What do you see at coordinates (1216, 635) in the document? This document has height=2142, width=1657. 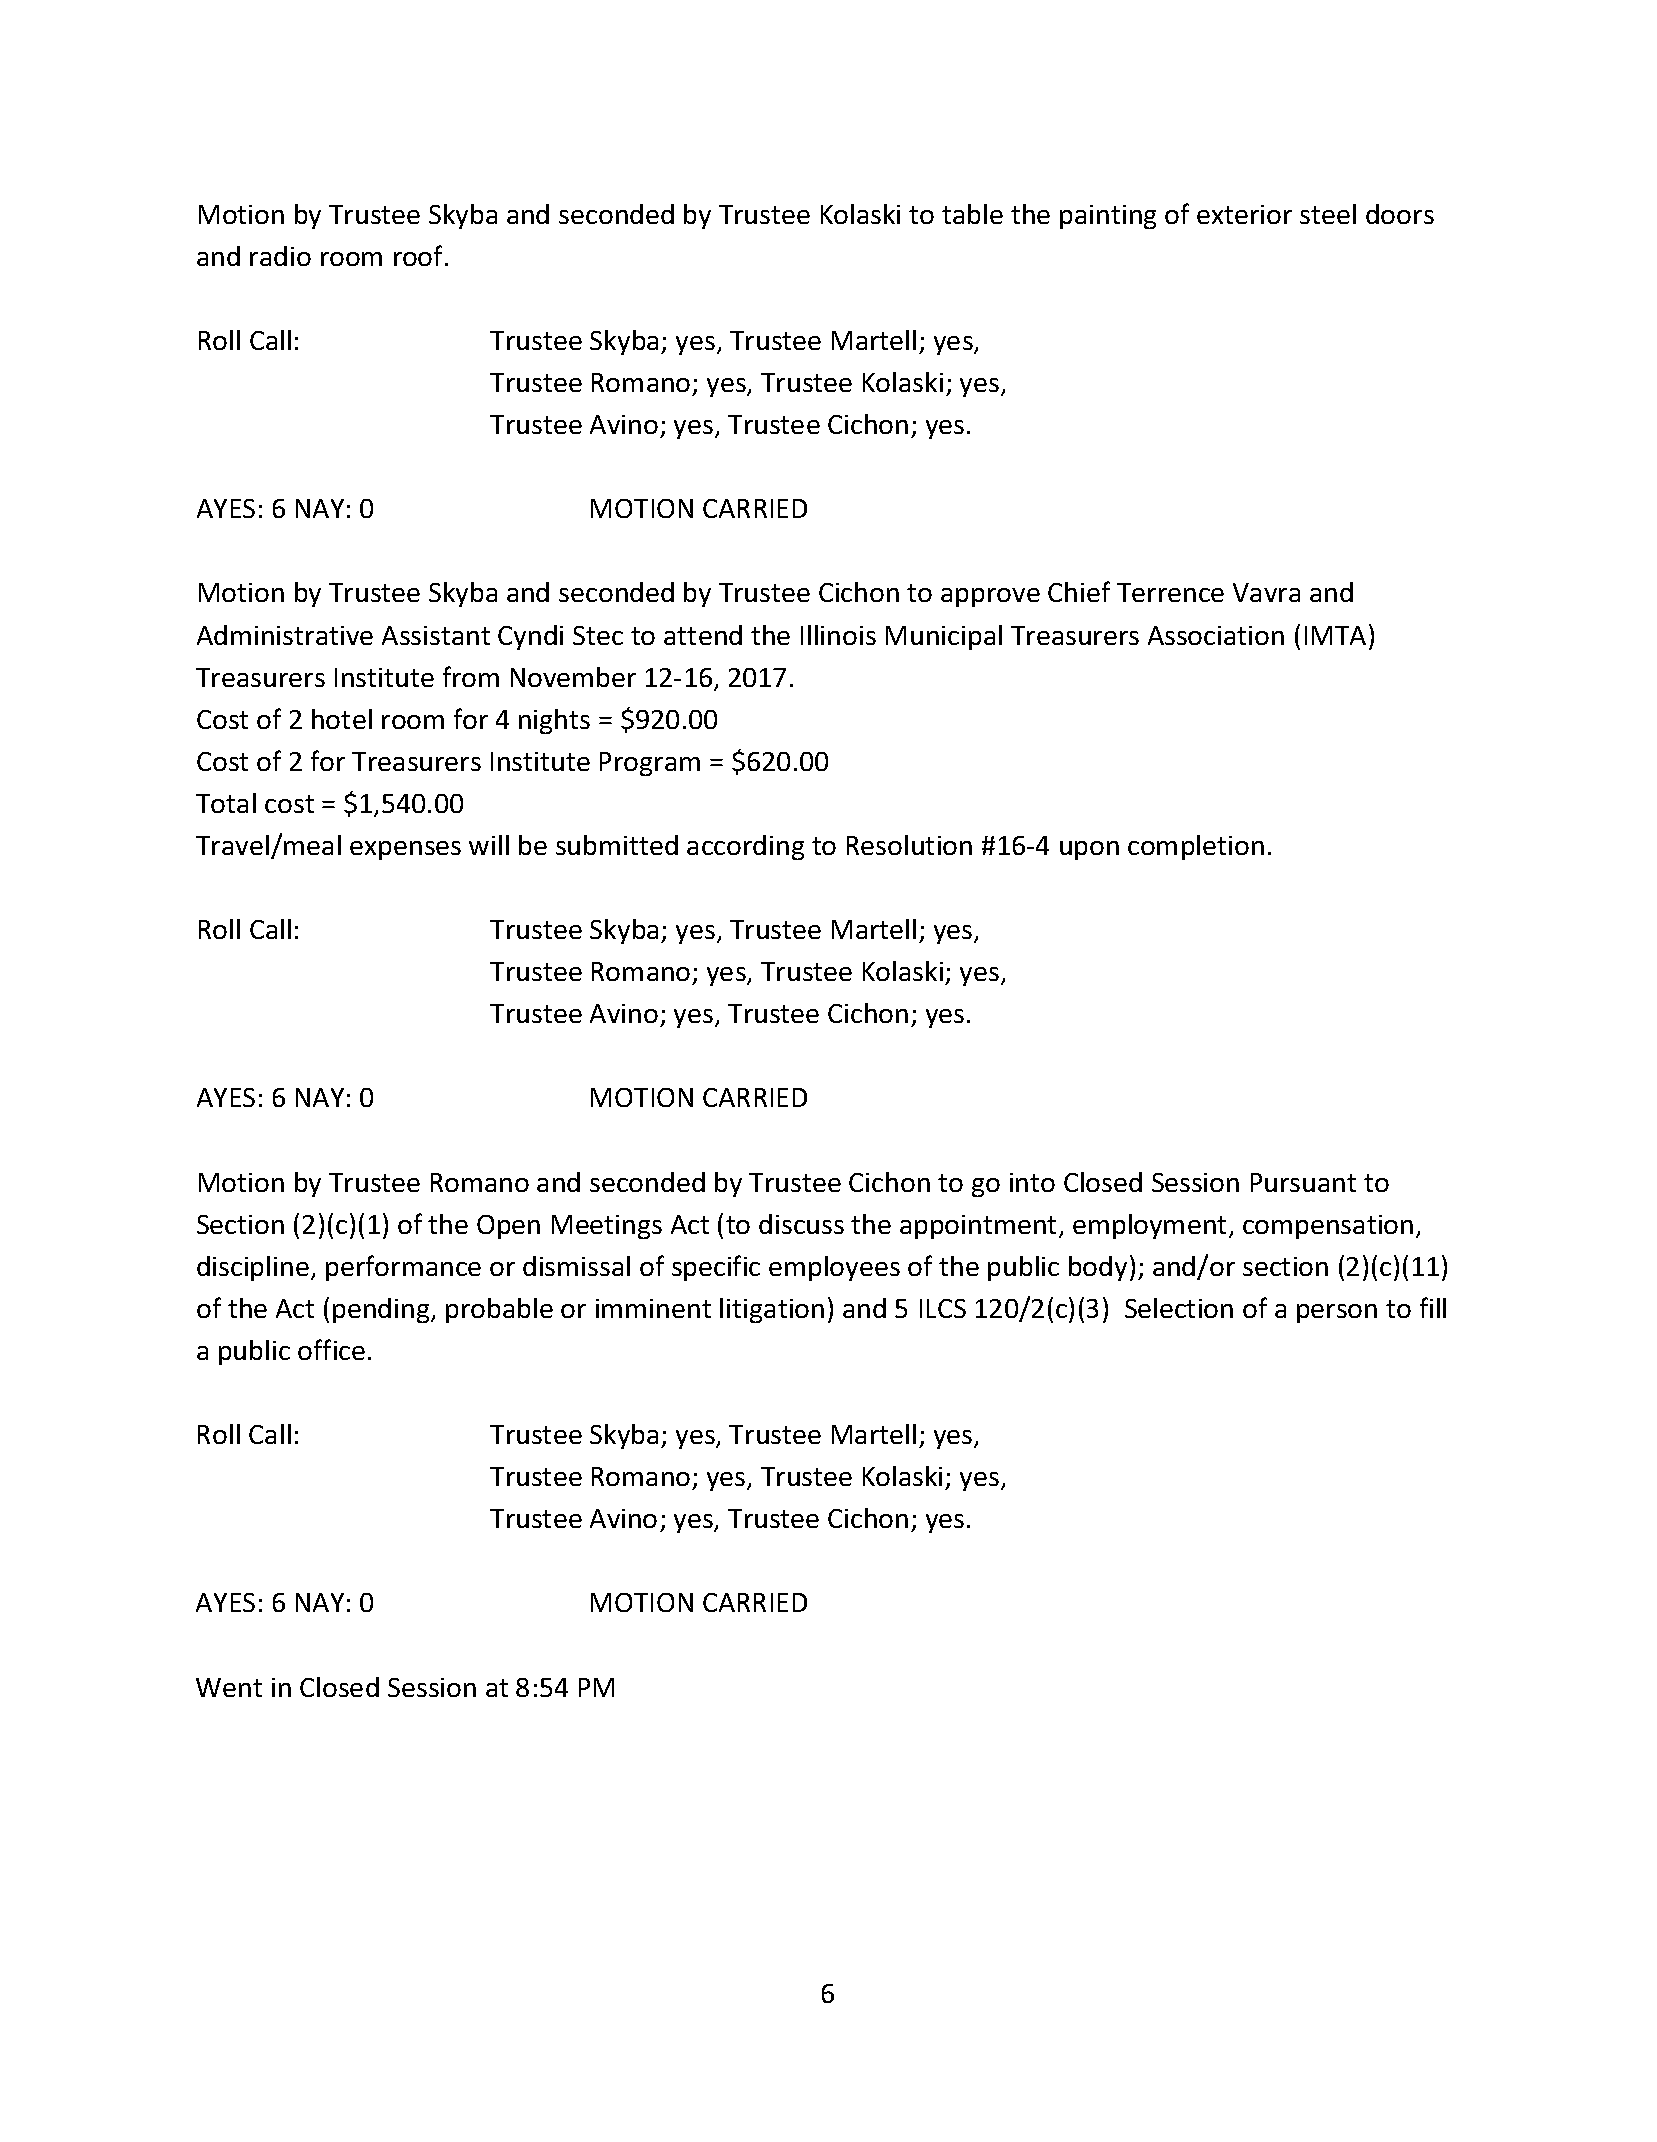 I see `Association` at bounding box center [1216, 635].
